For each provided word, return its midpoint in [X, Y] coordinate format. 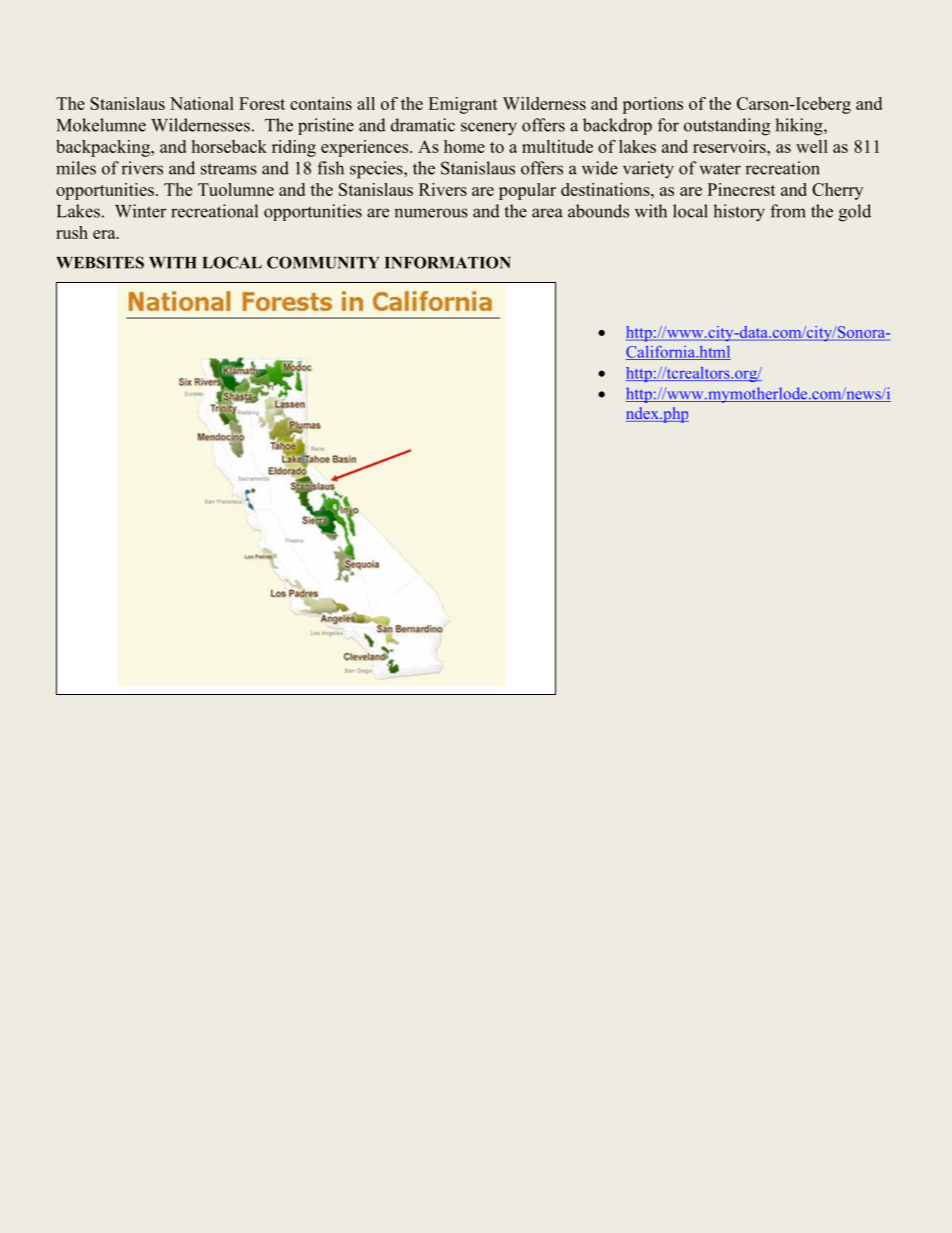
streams [229, 169]
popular [527, 191]
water [720, 169]
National [202, 103]
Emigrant [463, 105]
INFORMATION [448, 262]
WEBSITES [100, 262]
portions [653, 105]
